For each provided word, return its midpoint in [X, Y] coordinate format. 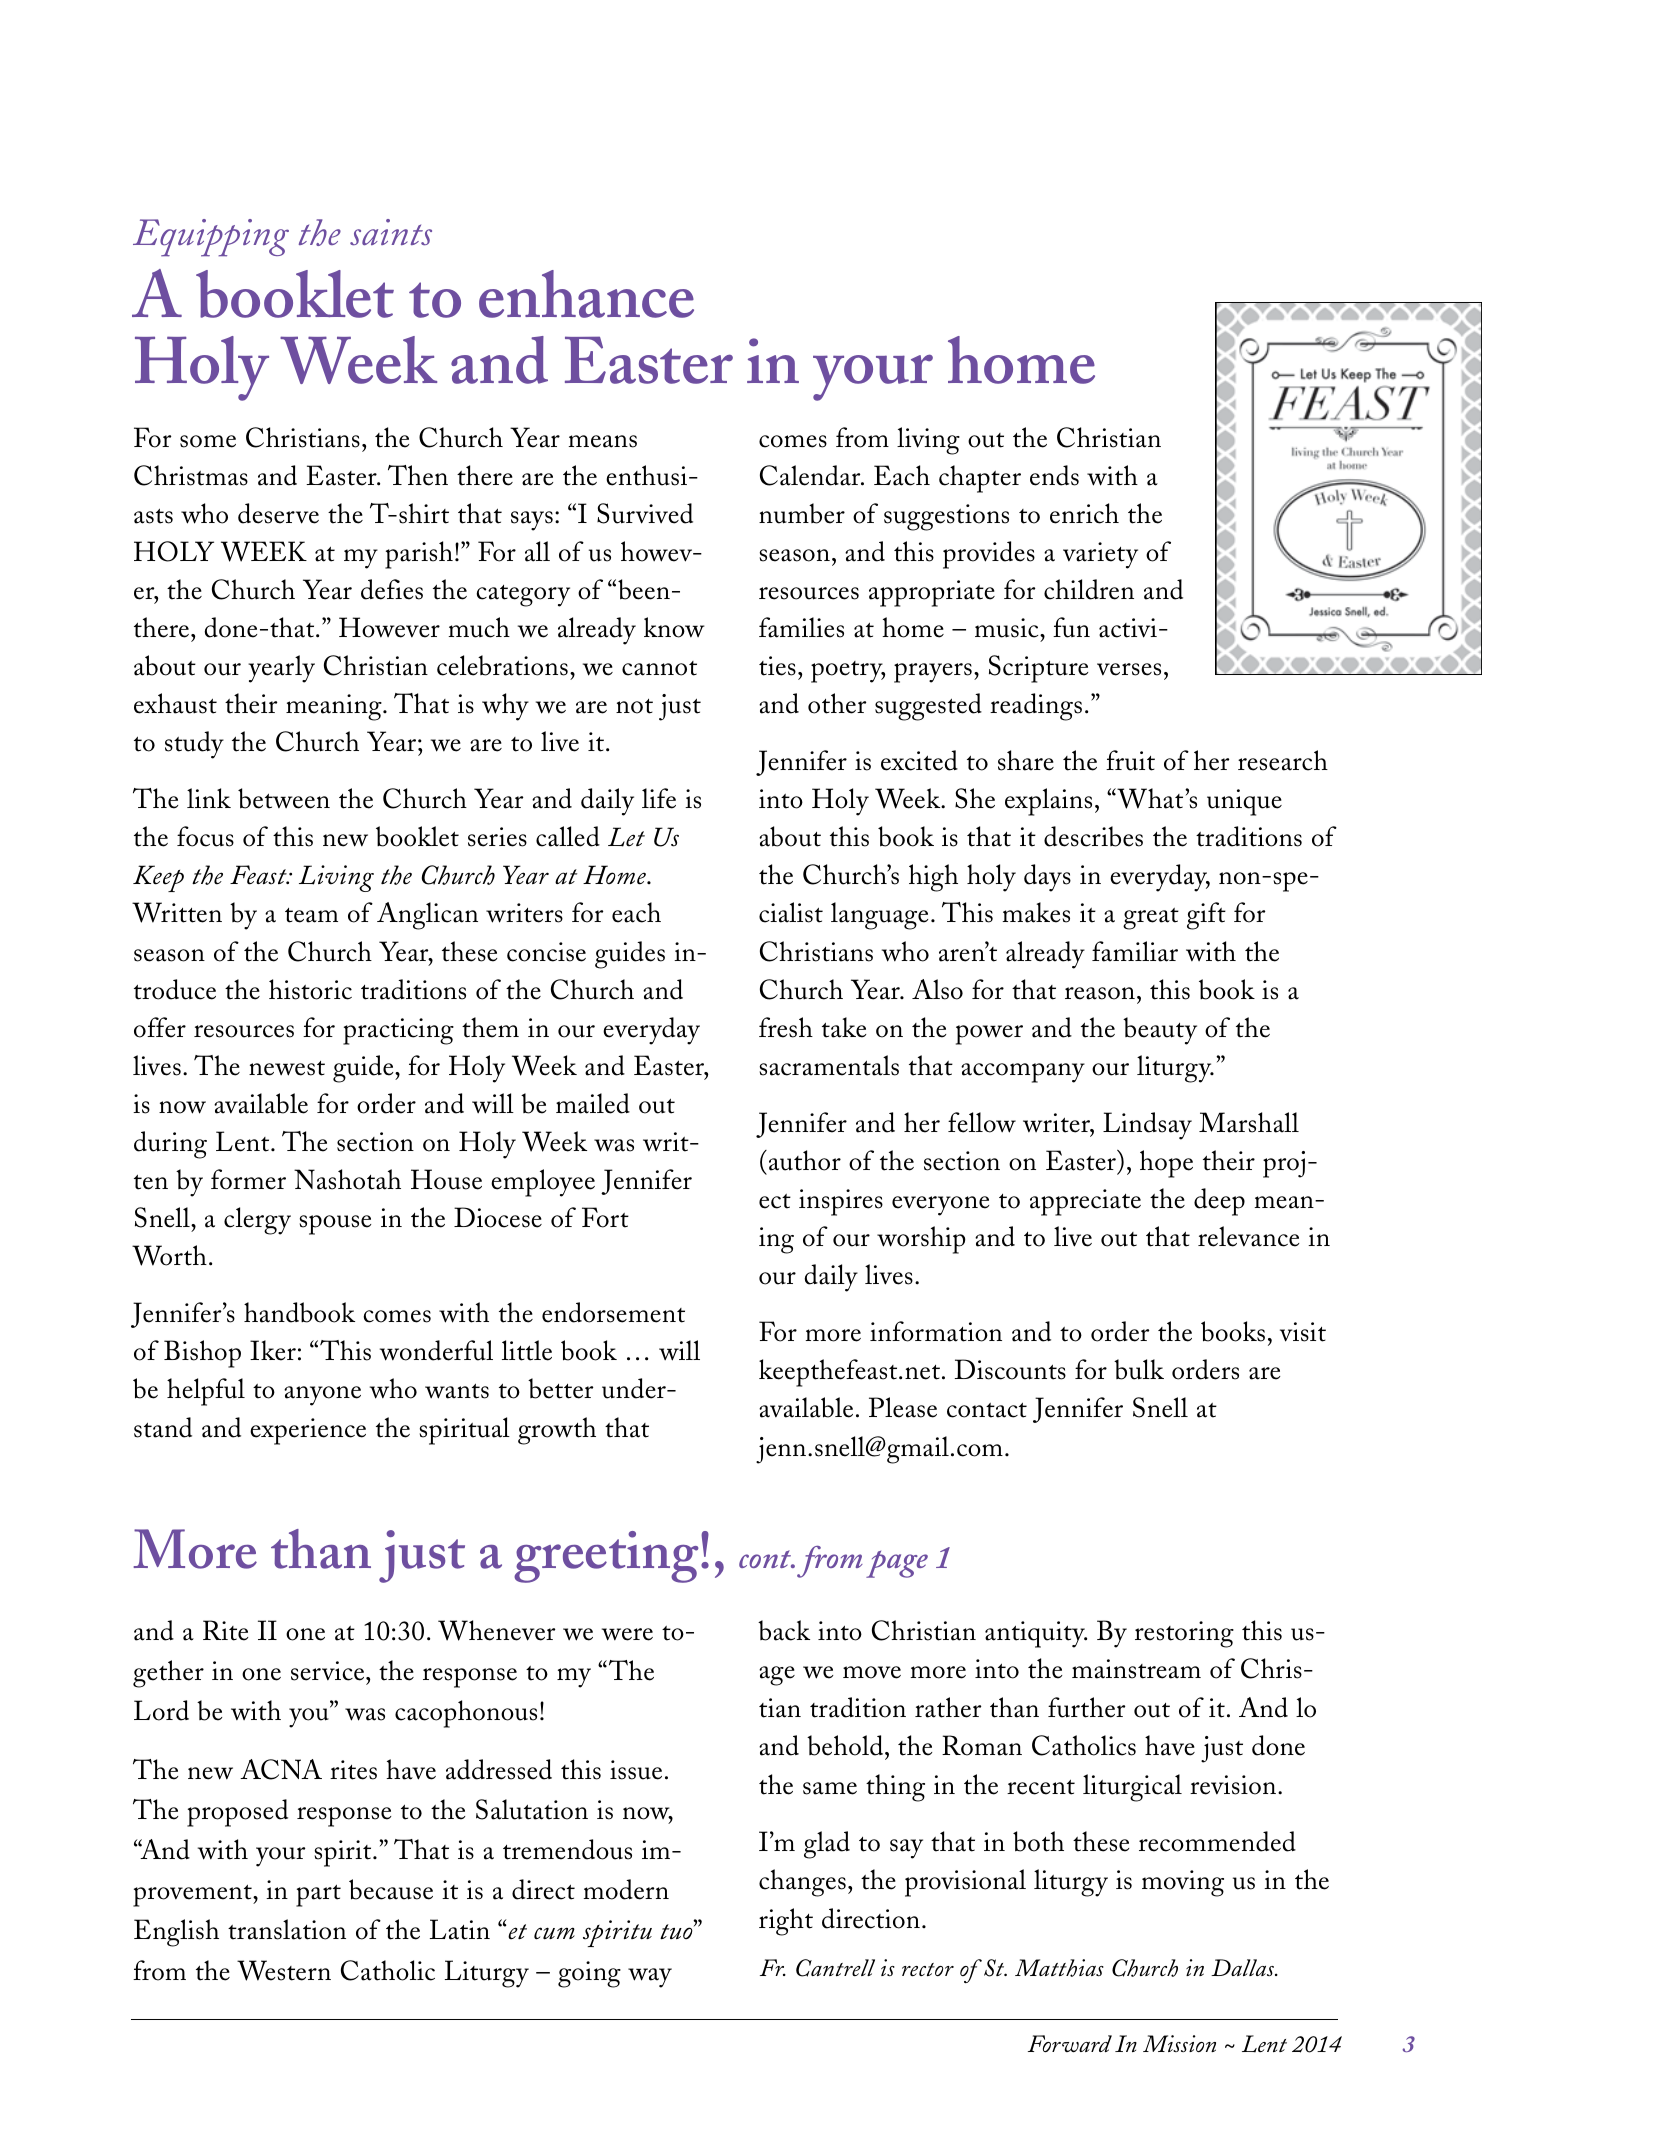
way [650, 1978]
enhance [586, 294]
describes [1093, 836]
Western [284, 1970]
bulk [1139, 1369]
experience [308, 1431]
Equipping [211, 238]
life [659, 798]
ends [1054, 475]
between [284, 798]
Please [903, 1407]
